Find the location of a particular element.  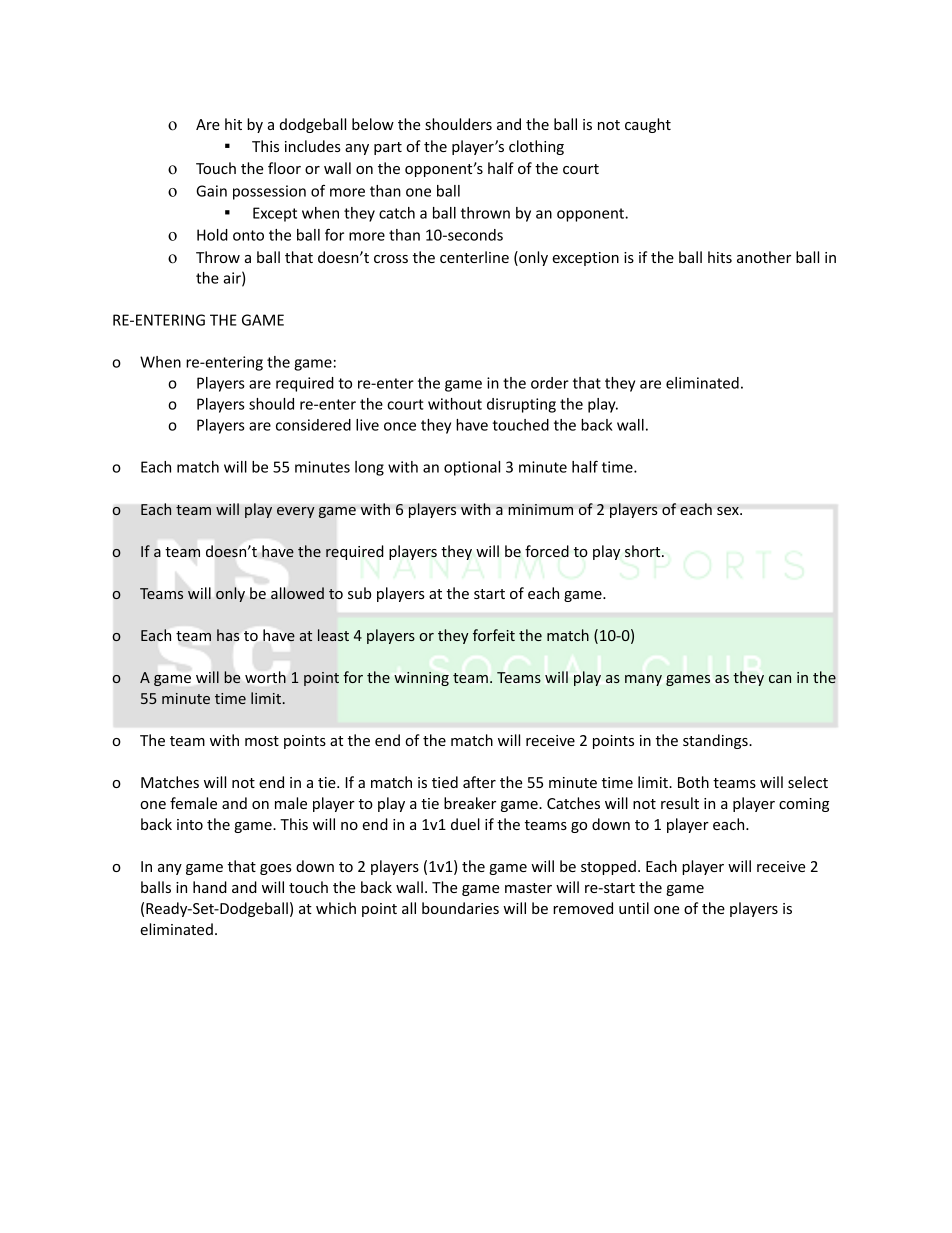

order is located at coordinates (550, 383).
